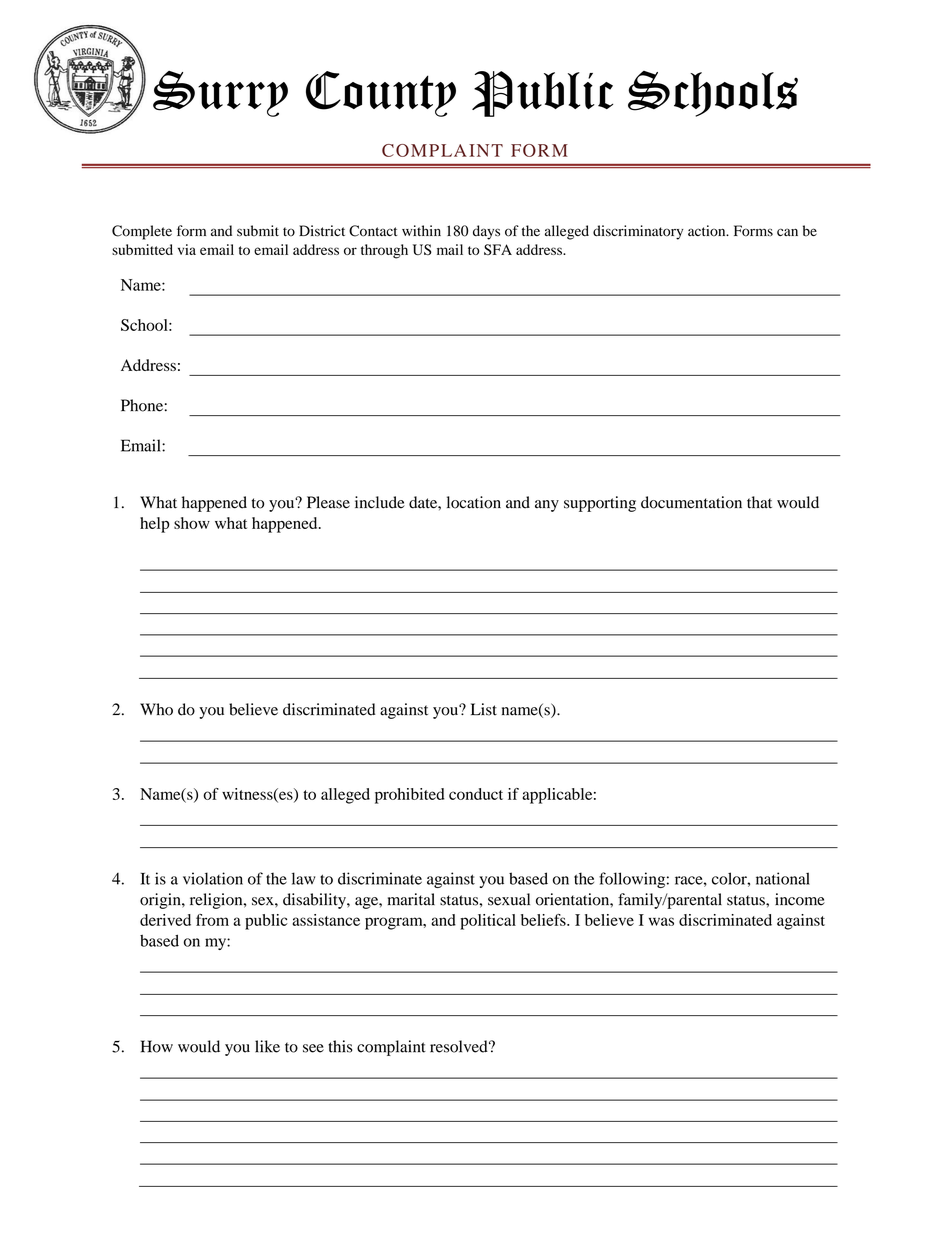  Describe the element at coordinates (691, 502) in the screenshot. I see `documentation` at that location.
